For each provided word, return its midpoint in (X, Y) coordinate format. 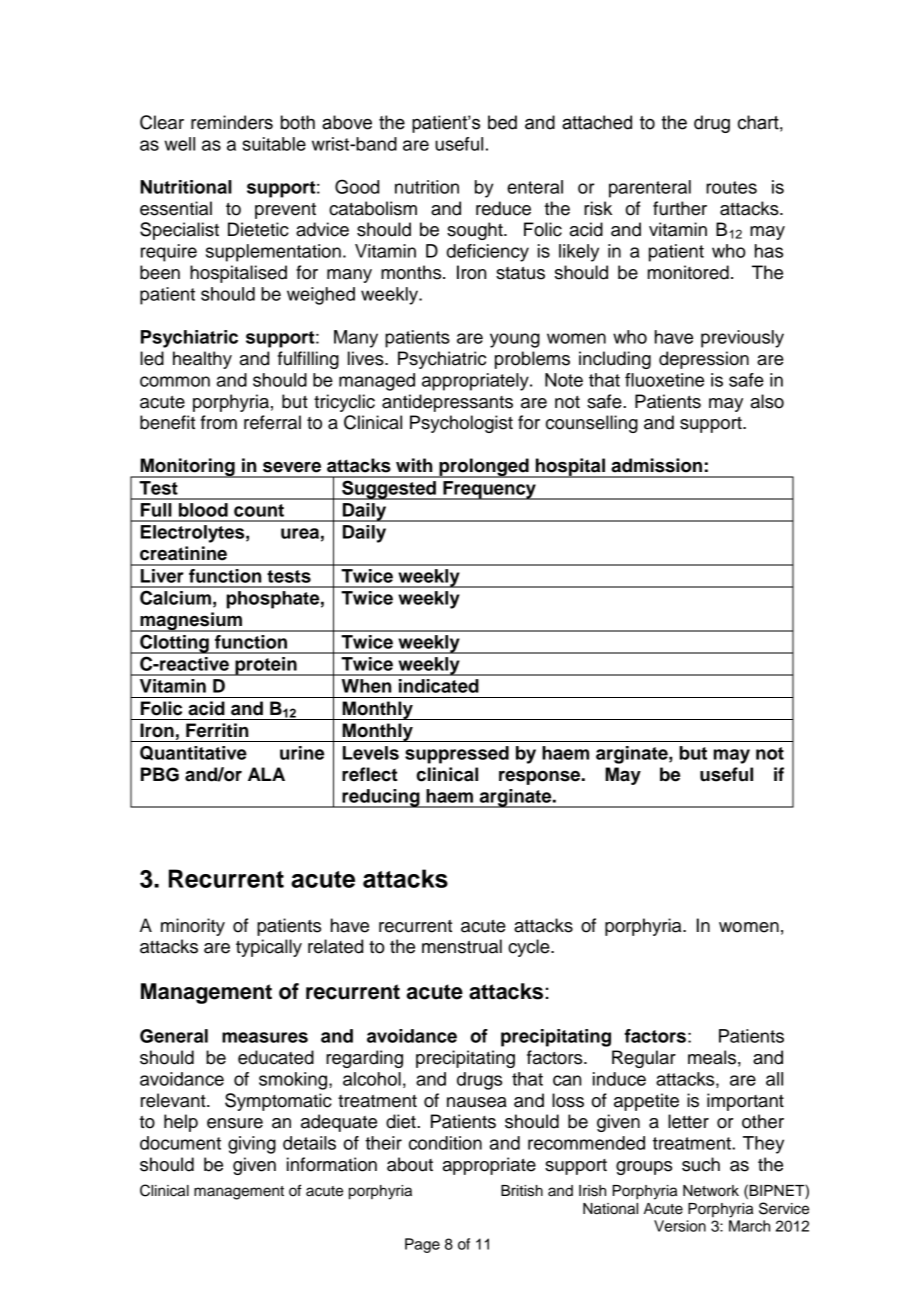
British (522, 1191)
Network (711, 1191)
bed (502, 122)
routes (731, 187)
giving (252, 1145)
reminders (232, 122)
